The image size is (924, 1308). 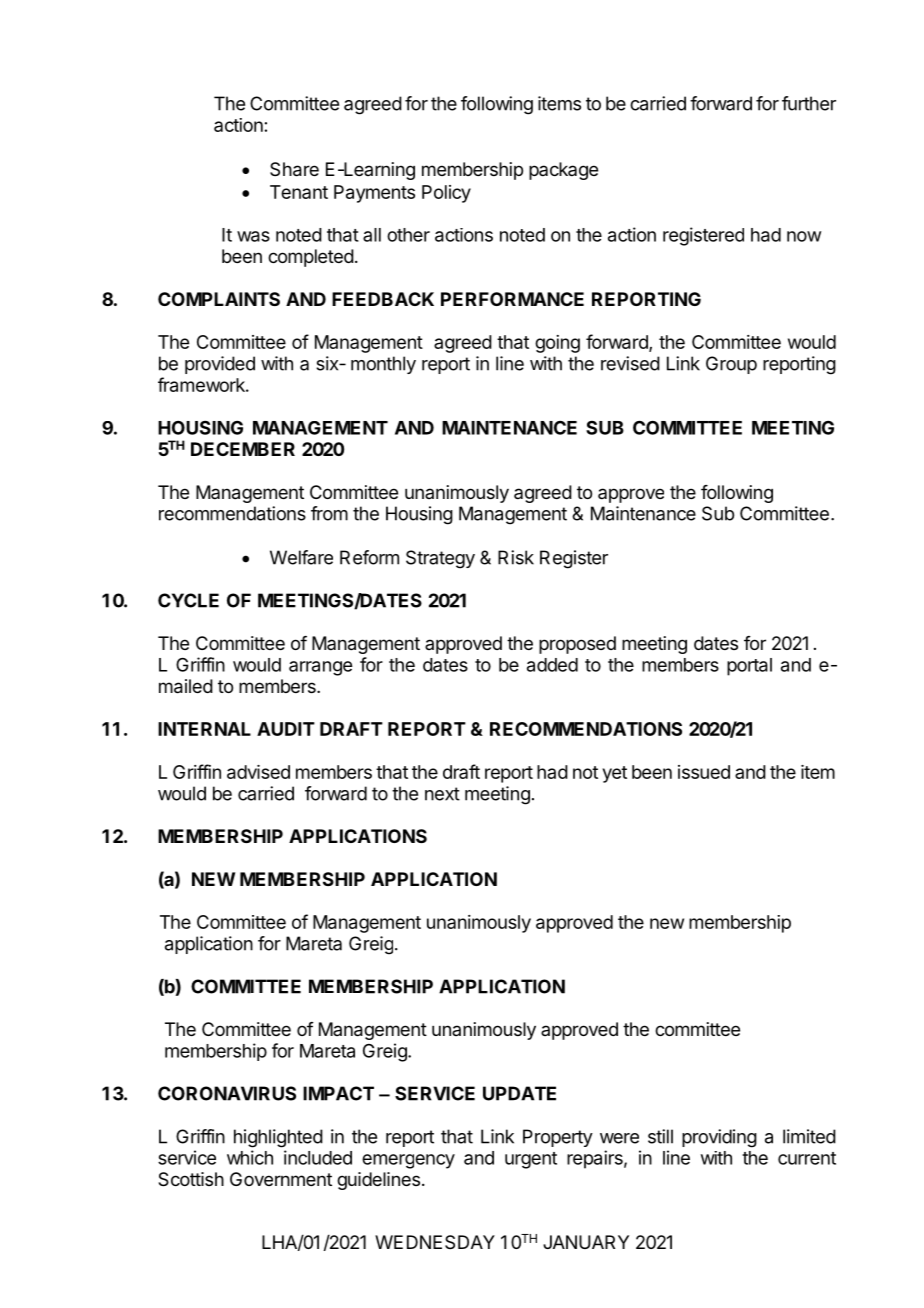 I want to click on next, so click(x=442, y=794).
